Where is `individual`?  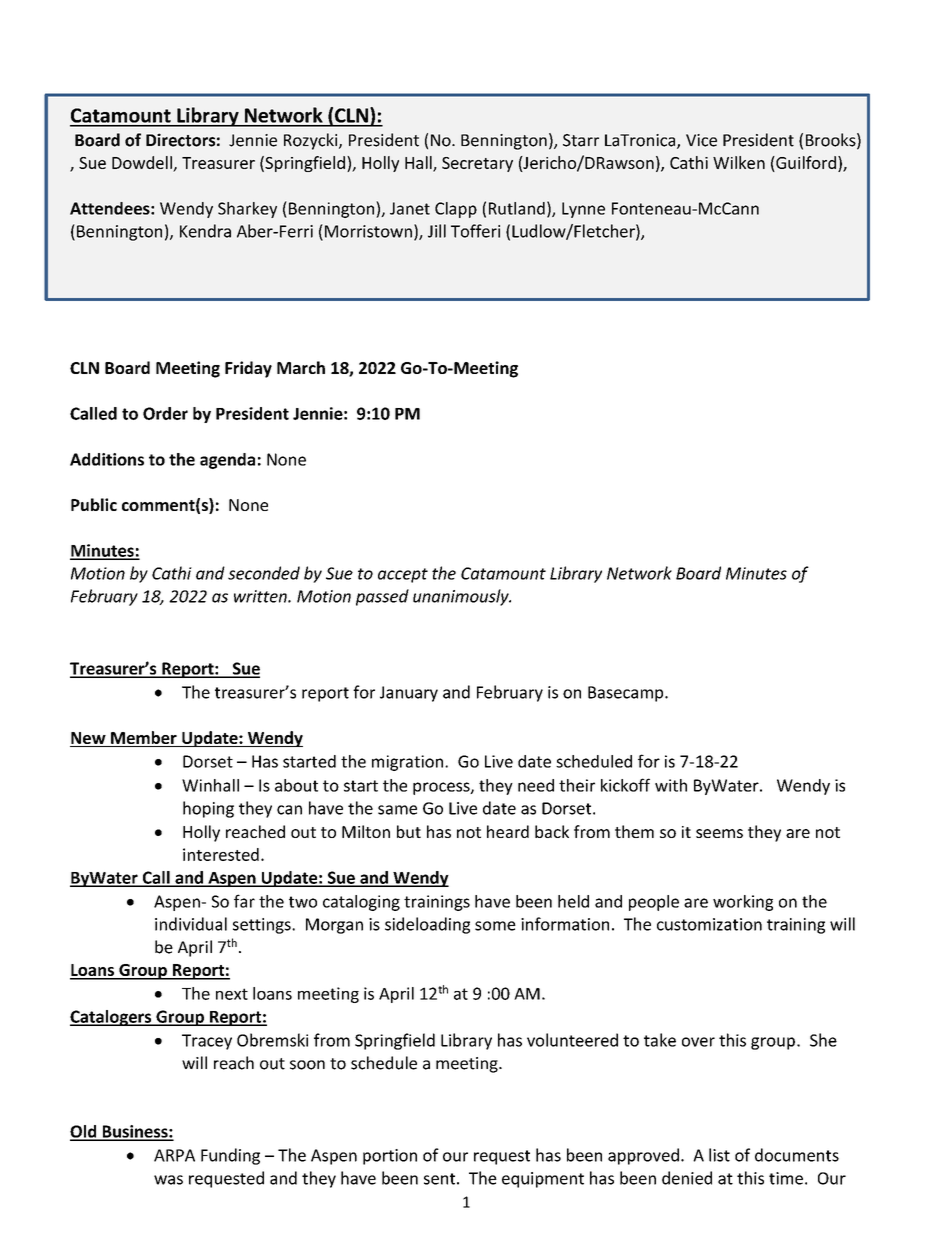
individual is located at coordinates (191, 924).
